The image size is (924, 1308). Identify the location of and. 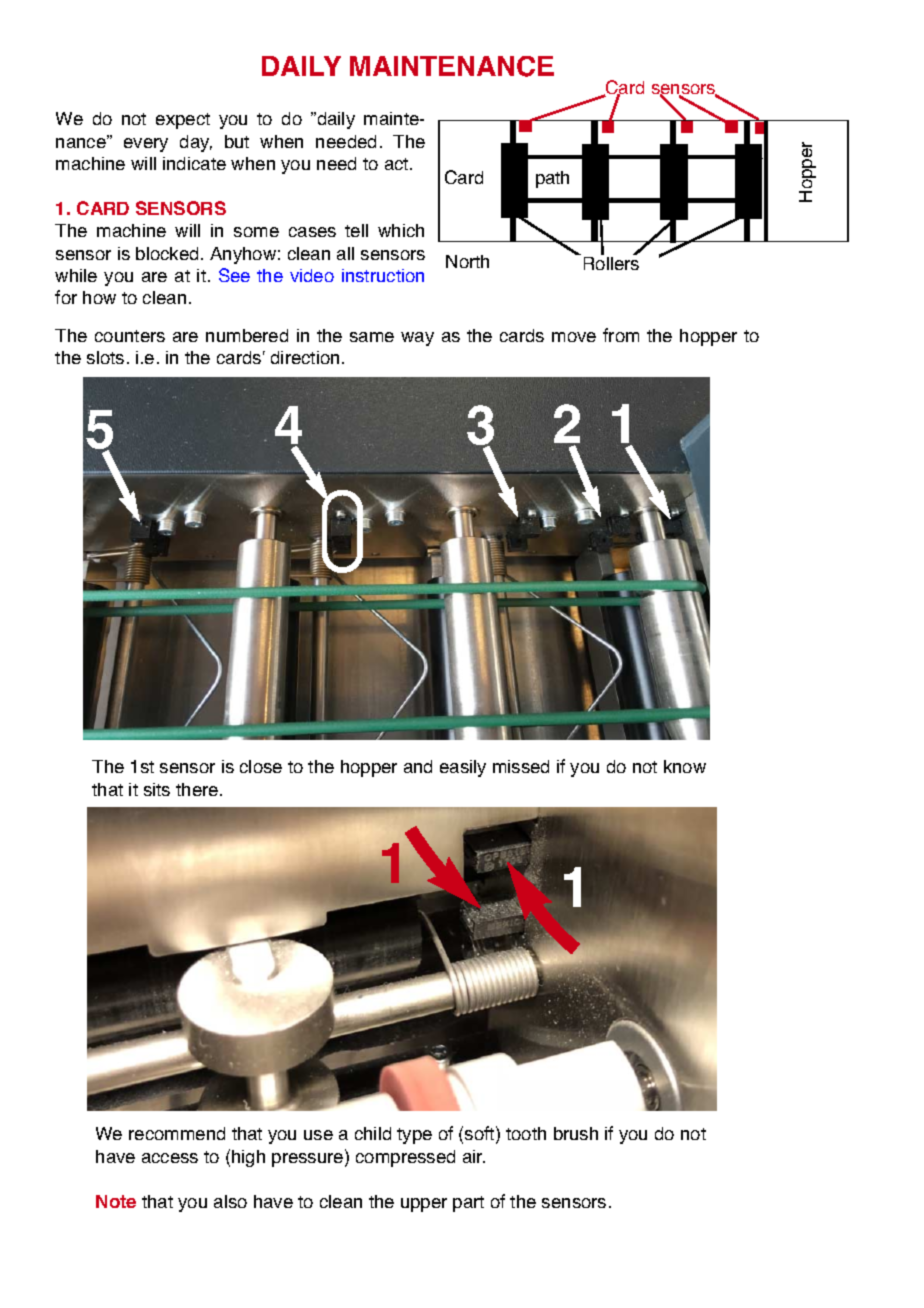
(418, 766).
